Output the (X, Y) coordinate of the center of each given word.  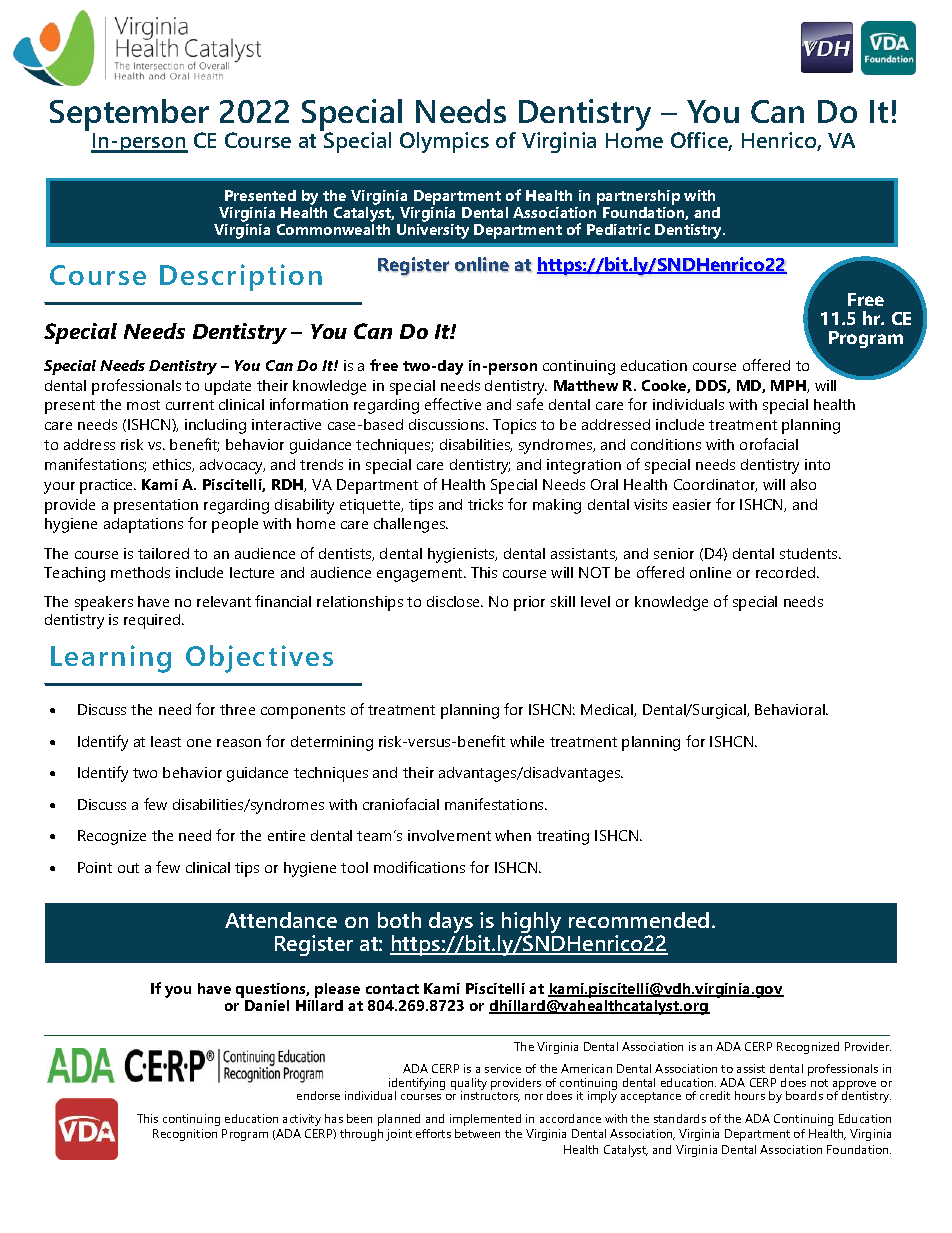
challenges (411, 525)
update (228, 387)
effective (453, 404)
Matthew (586, 385)
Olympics (444, 142)
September (129, 116)
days (451, 924)
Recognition (185, 1135)
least (166, 741)
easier (692, 504)
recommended (639, 920)
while (527, 741)
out (128, 868)
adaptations (143, 525)
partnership (638, 199)
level (595, 601)
